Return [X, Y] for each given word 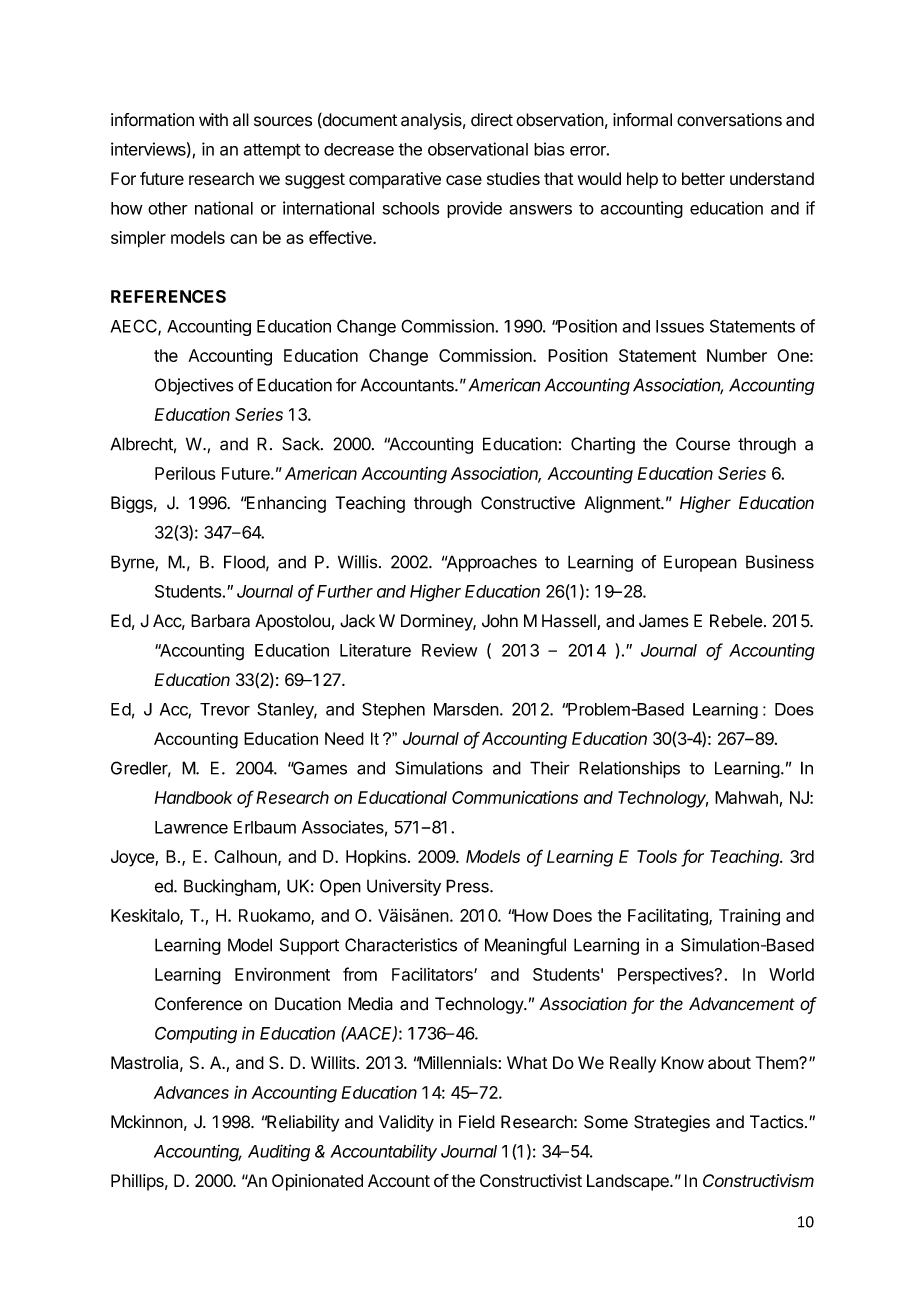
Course [703, 444]
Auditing [279, 1153]
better [703, 179]
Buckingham [231, 887]
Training [749, 917]
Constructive [528, 503]
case [464, 180]
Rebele [736, 621]
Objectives [194, 386]
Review [449, 650]
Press [468, 886]
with [213, 119]
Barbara [220, 621]
